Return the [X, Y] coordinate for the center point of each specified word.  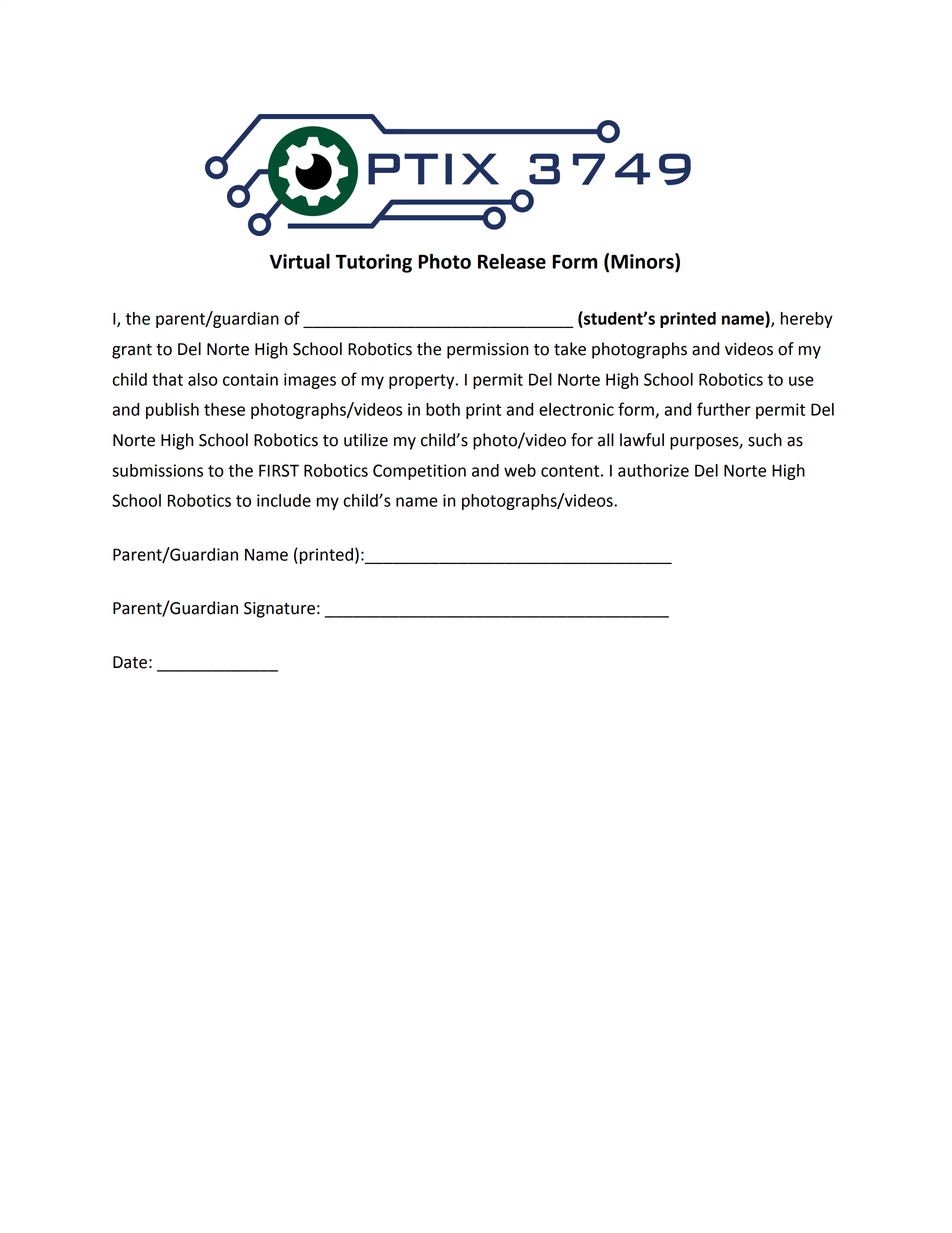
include [284, 500]
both [443, 409]
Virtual [299, 261]
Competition [419, 472]
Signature [279, 610]
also [203, 379]
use [801, 381]
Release [512, 261]
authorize [653, 470]
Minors [643, 262]
